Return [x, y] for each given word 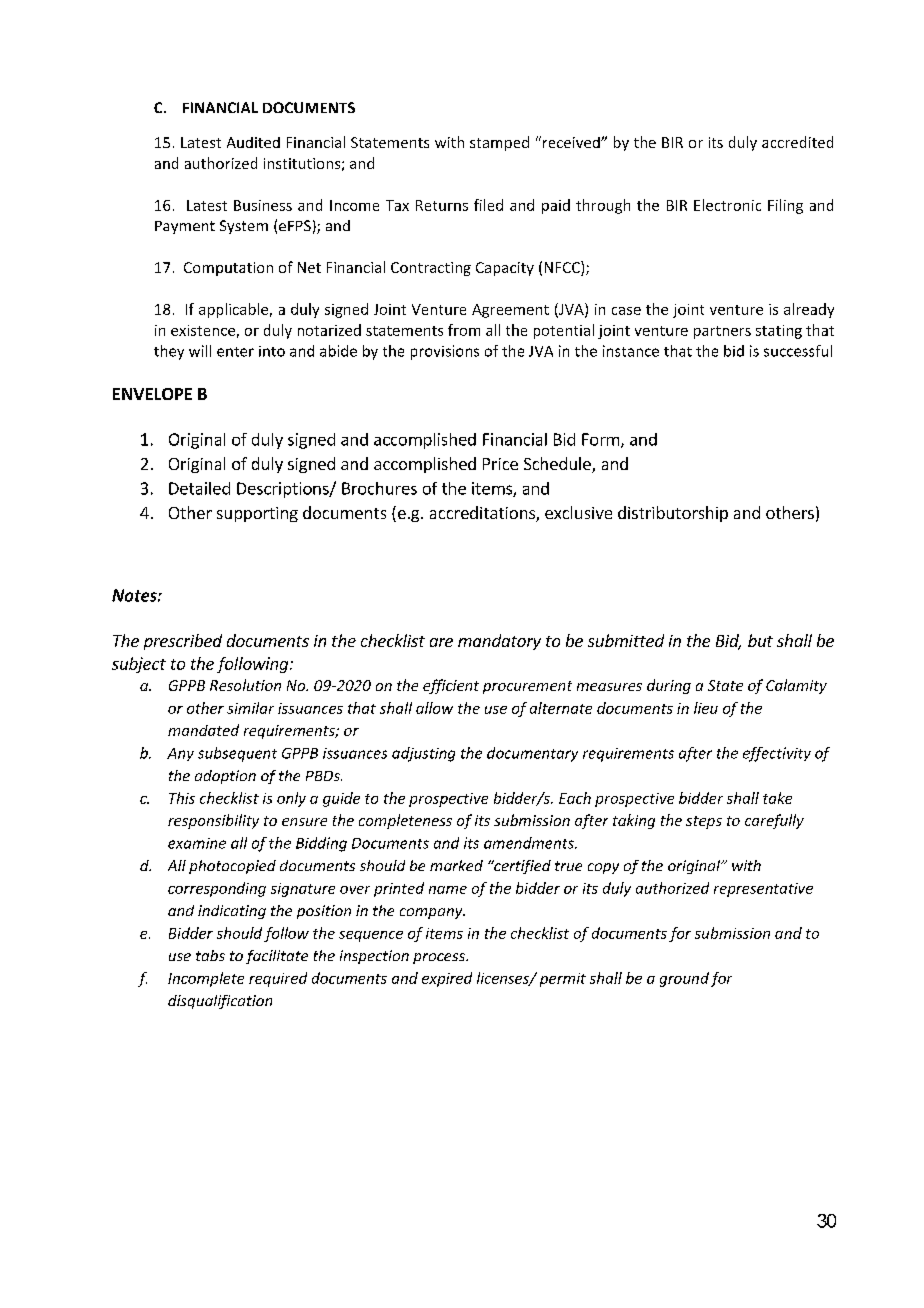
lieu [706, 708]
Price [500, 464]
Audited [253, 142]
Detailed [199, 488]
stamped [499, 143]
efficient [451, 686]
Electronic [727, 205]
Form [600, 439]
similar [250, 708]
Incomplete [206, 979]
